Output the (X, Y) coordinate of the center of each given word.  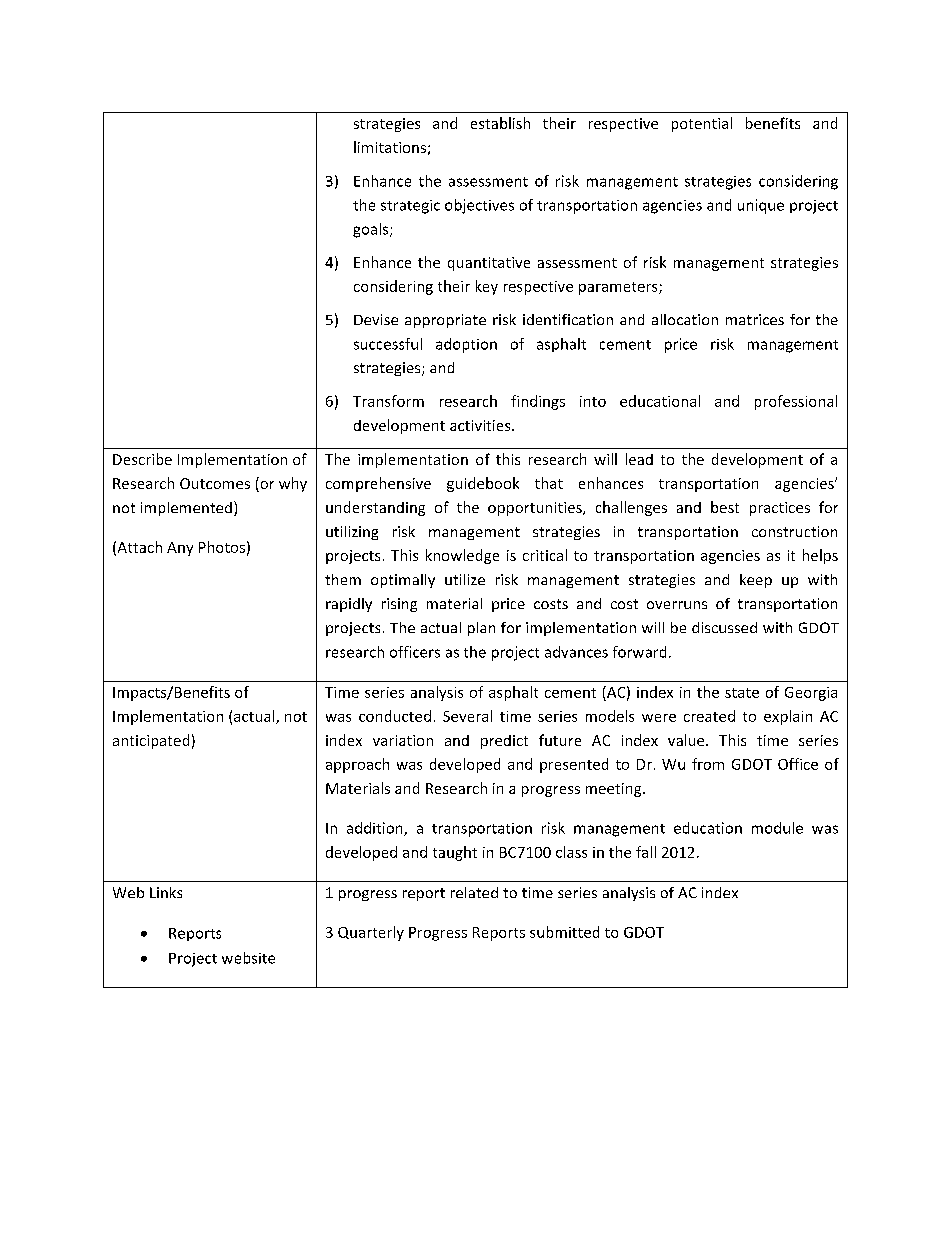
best (725, 507)
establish (500, 123)
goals (372, 230)
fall (646, 852)
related (474, 892)
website (248, 958)
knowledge (462, 556)
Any (180, 549)
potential (702, 124)
